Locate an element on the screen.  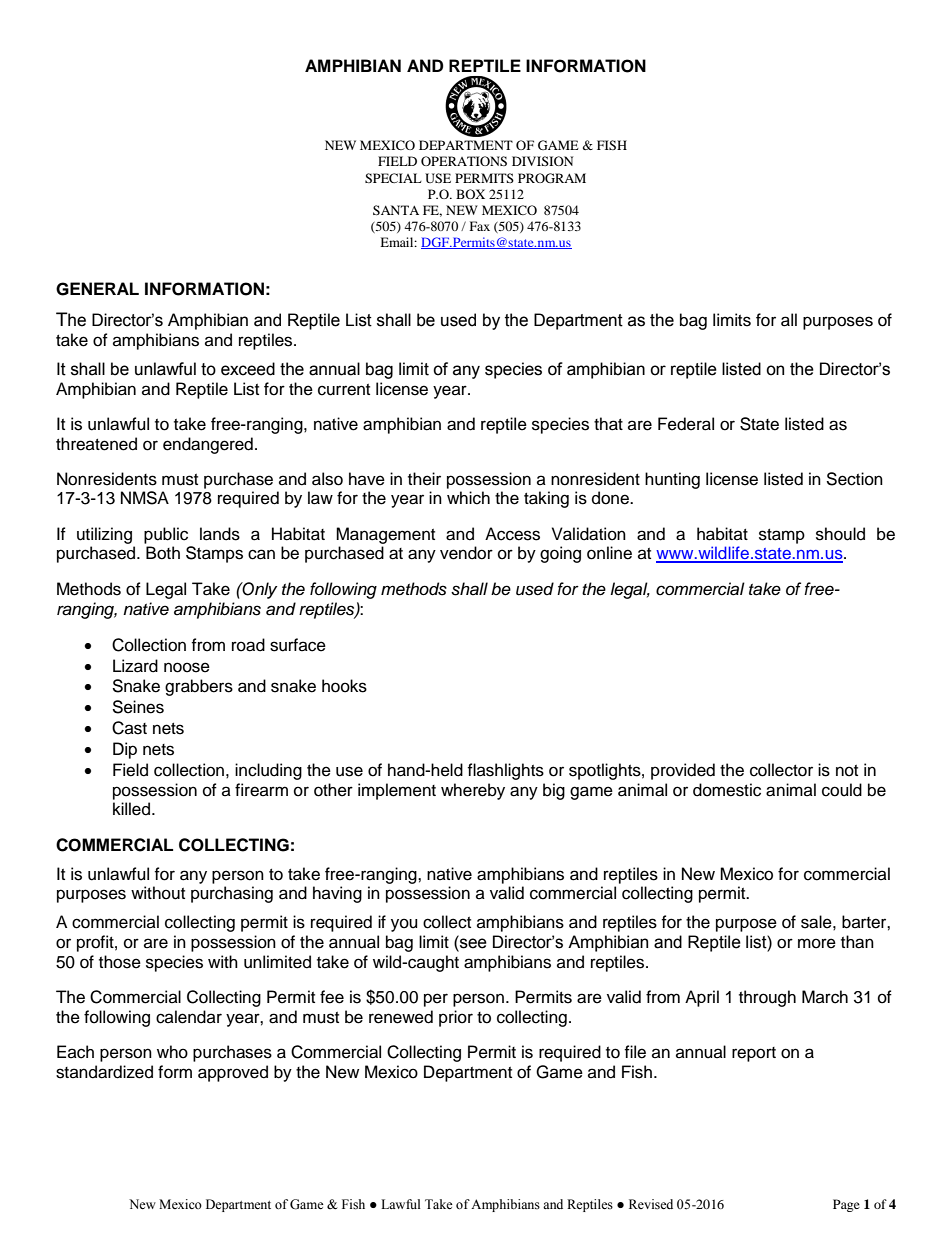
Page is located at coordinates (846, 1205).
